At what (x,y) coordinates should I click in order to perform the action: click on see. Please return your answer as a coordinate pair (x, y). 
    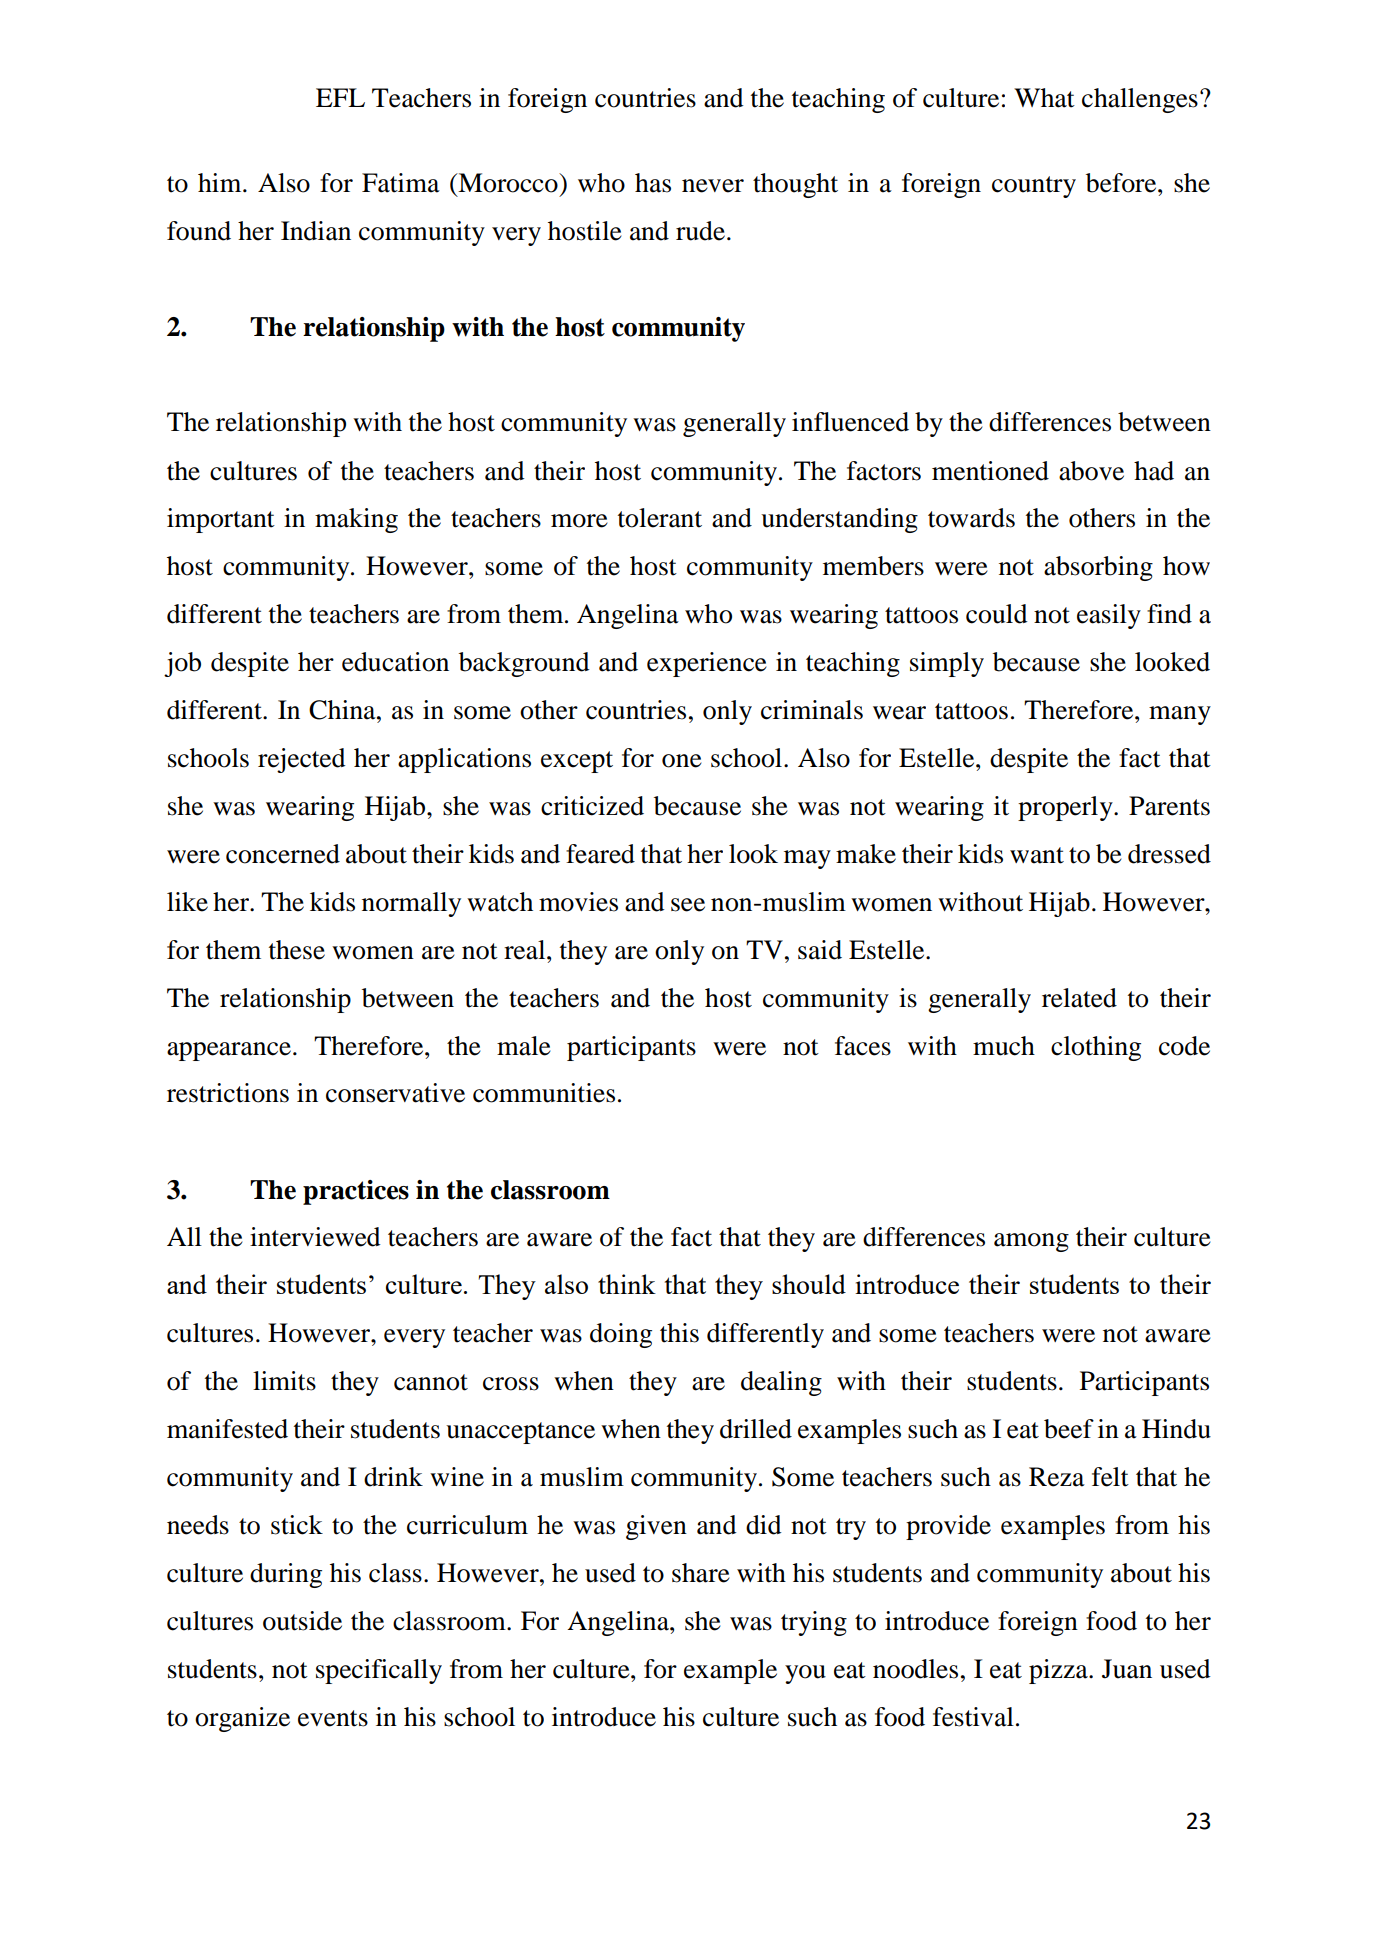
    Looking at the image, I should click on (688, 905).
